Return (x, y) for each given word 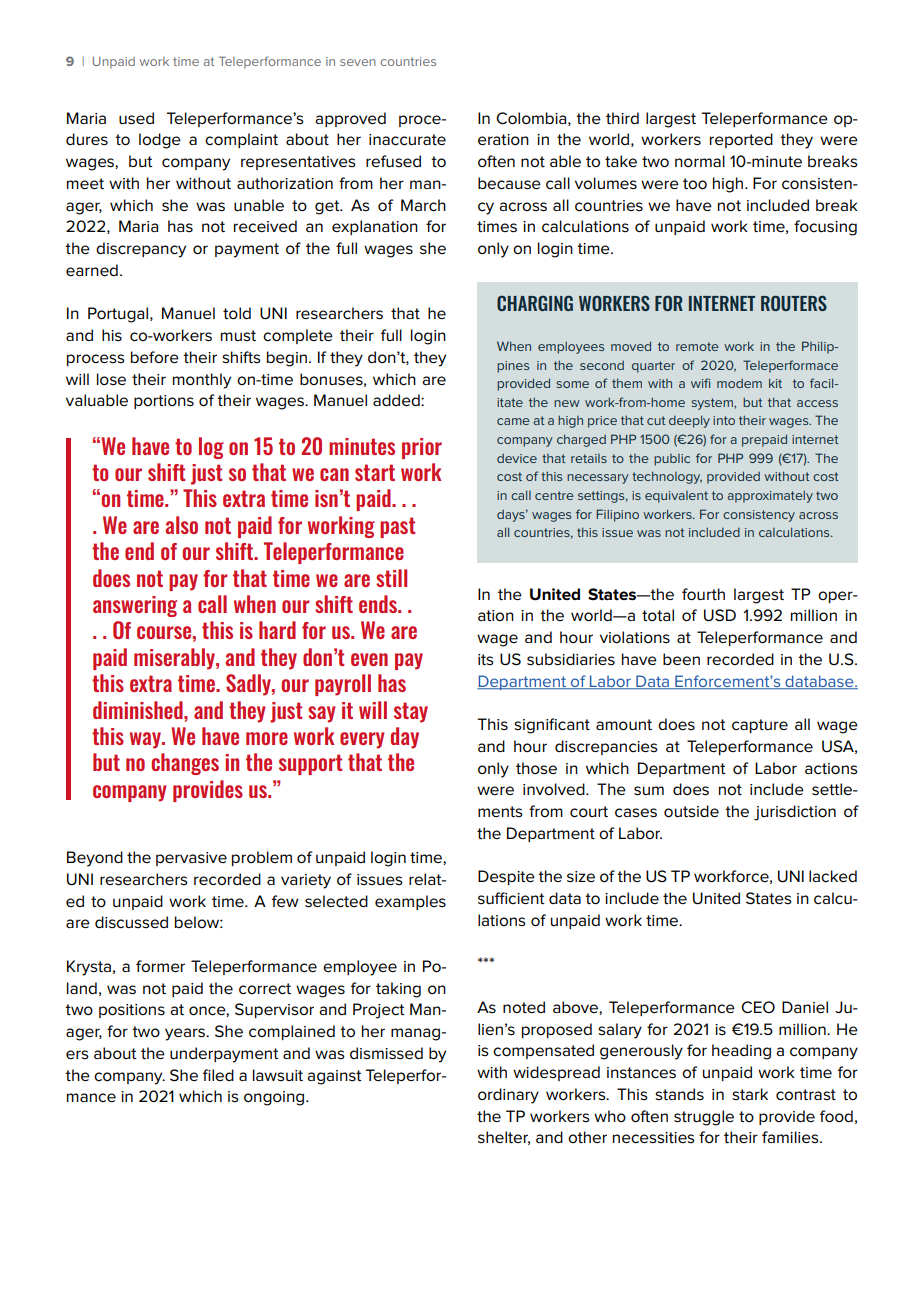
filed (218, 1075)
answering (135, 606)
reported (741, 140)
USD (720, 615)
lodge (160, 141)
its (486, 660)
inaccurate (407, 140)
